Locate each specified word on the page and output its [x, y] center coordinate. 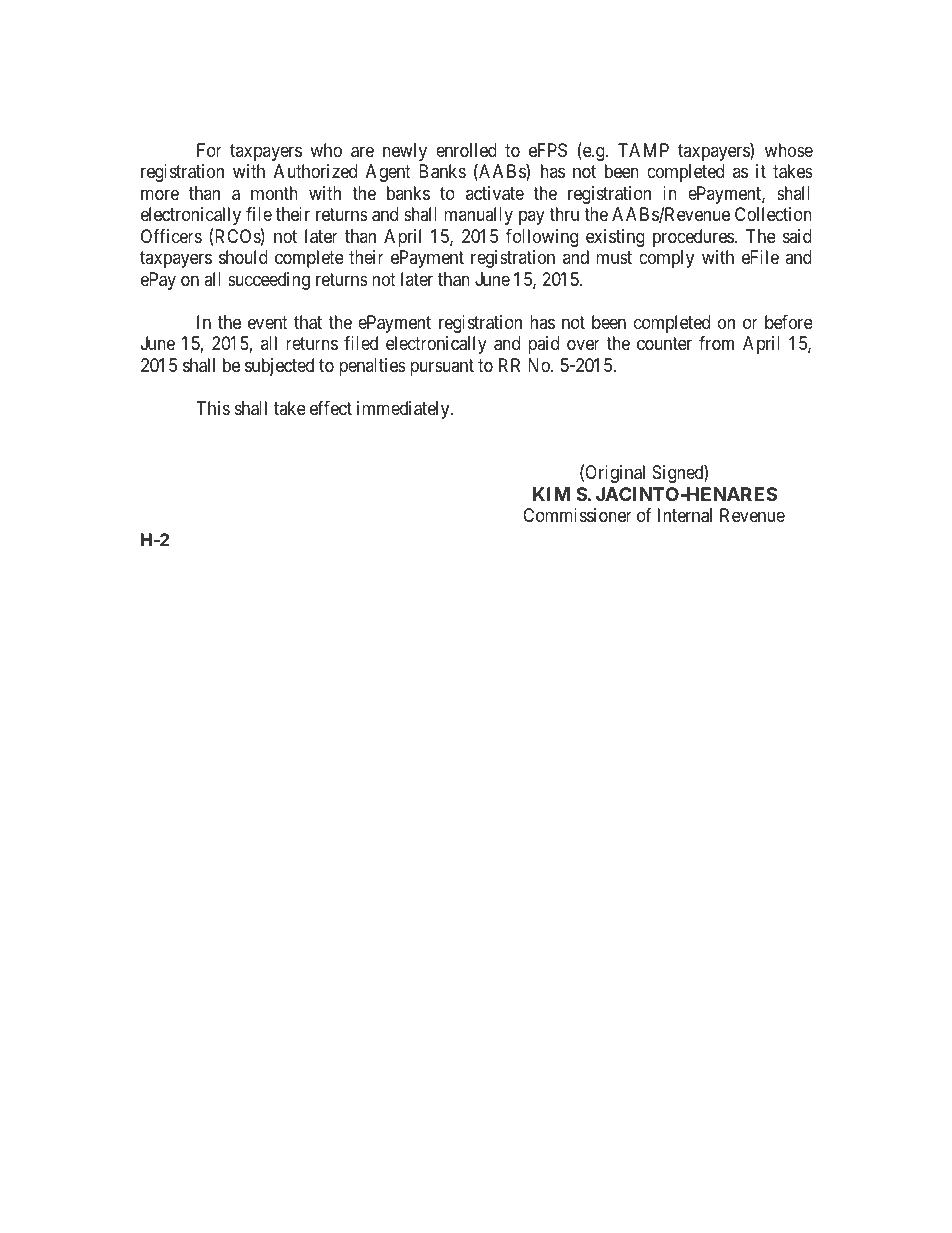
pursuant [442, 367]
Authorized [315, 171]
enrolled [466, 150]
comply [666, 259]
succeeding [269, 281]
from [716, 343]
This [213, 408]
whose [789, 150]
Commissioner [577, 515]
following [542, 238]
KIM [551, 494]
